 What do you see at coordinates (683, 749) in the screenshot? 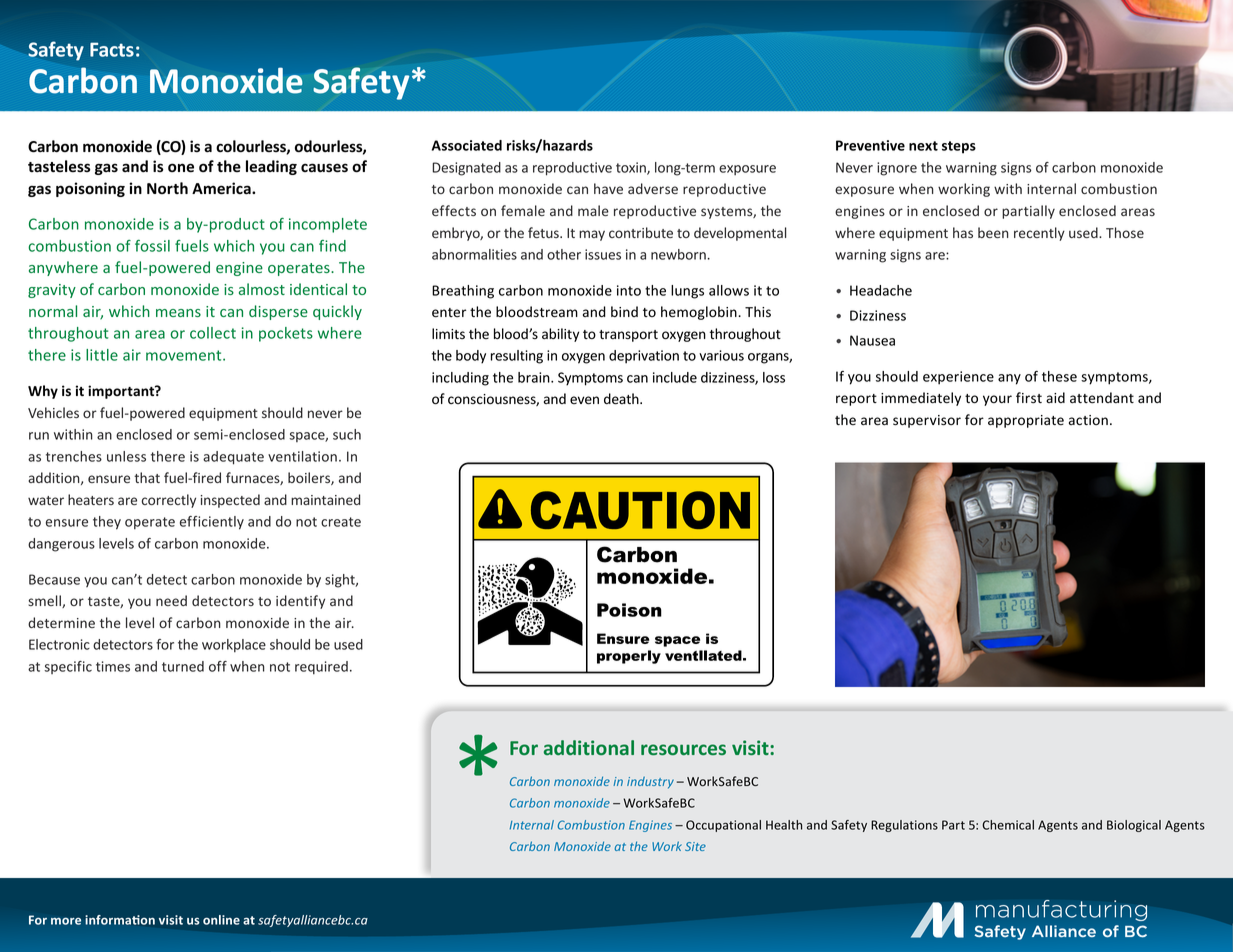
I see `resources` at bounding box center [683, 749].
